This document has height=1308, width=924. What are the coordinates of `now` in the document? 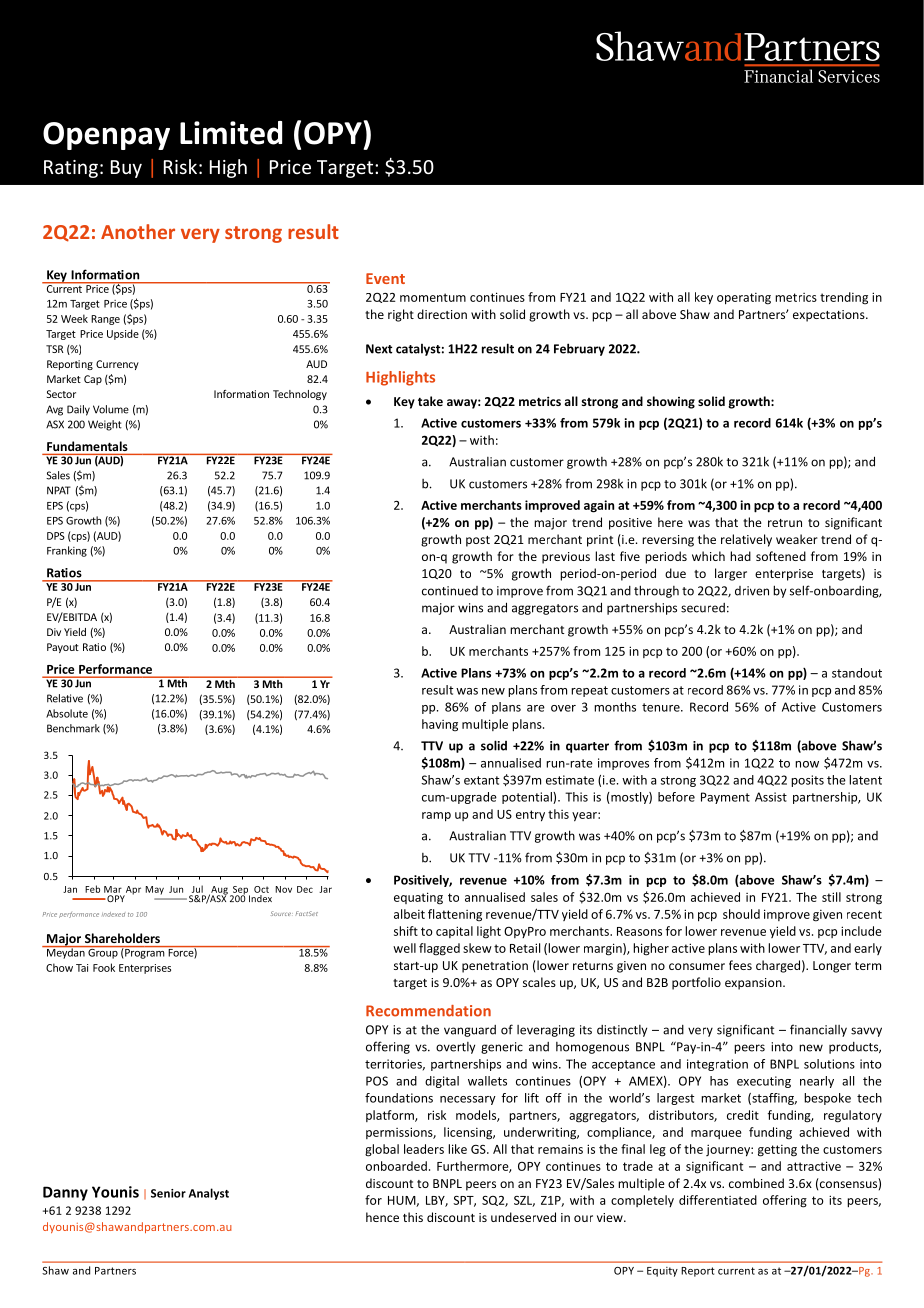 It's located at (807, 764).
